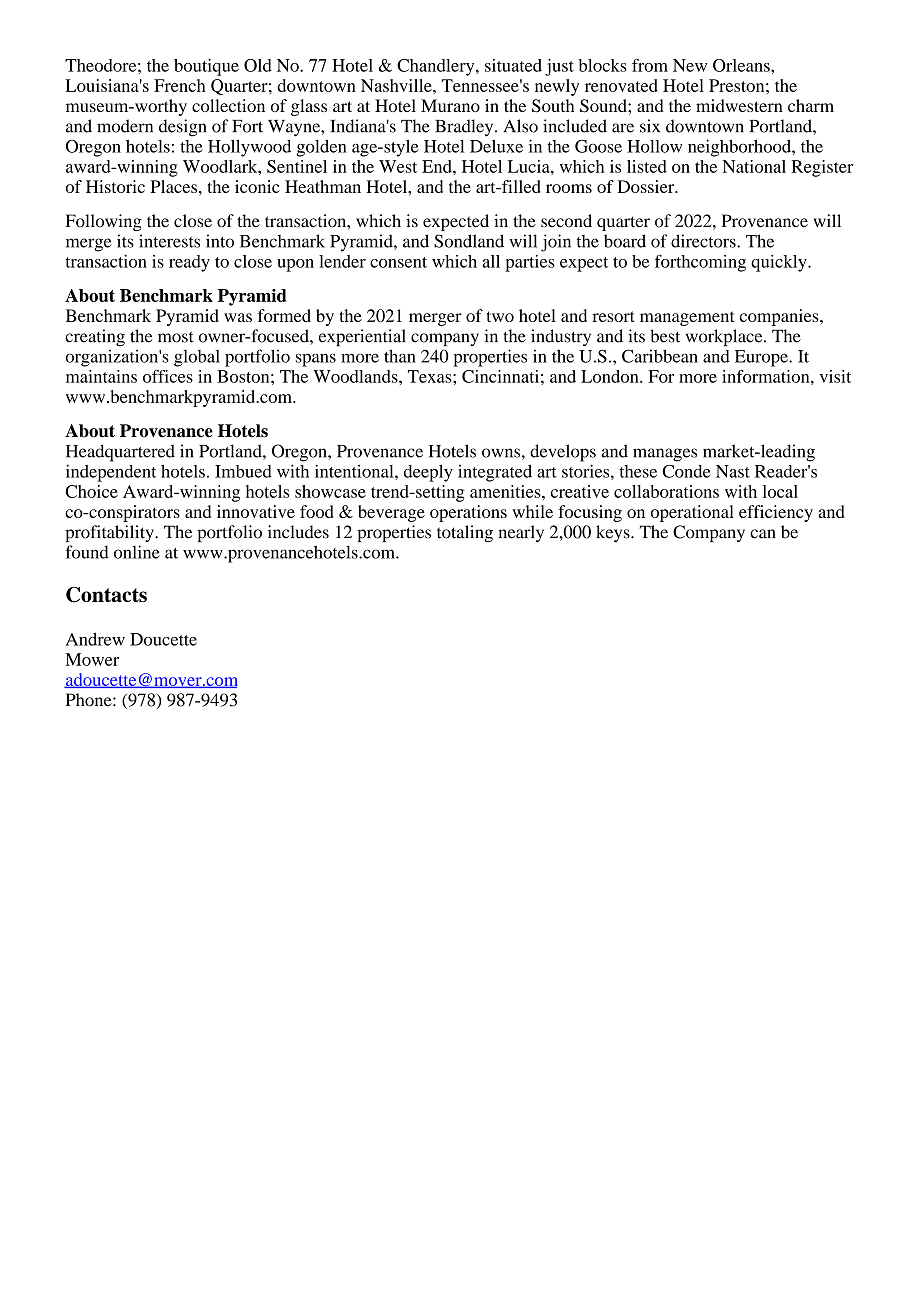  What do you see at coordinates (762, 358) in the document?
I see `Europe` at bounding box center [762, 358].
